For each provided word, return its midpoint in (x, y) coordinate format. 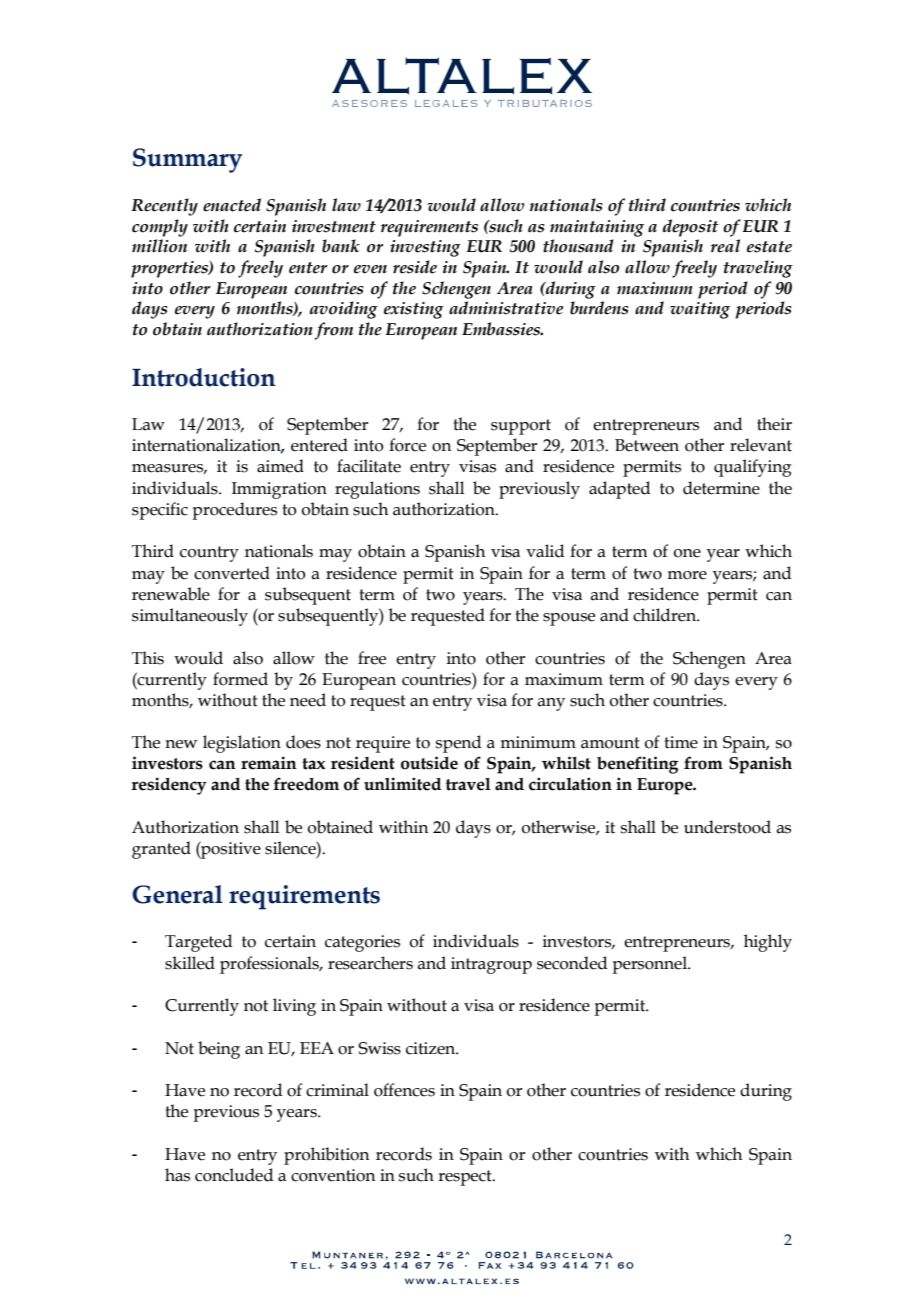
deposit (691, 228)
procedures (234, 511)
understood (727, 827)
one (687, 553)
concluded (234, 1175)
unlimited (402, 784)
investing (425, 248)
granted (161, 850)
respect (466, 1178)
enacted (232, 205)
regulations (377, 490)
